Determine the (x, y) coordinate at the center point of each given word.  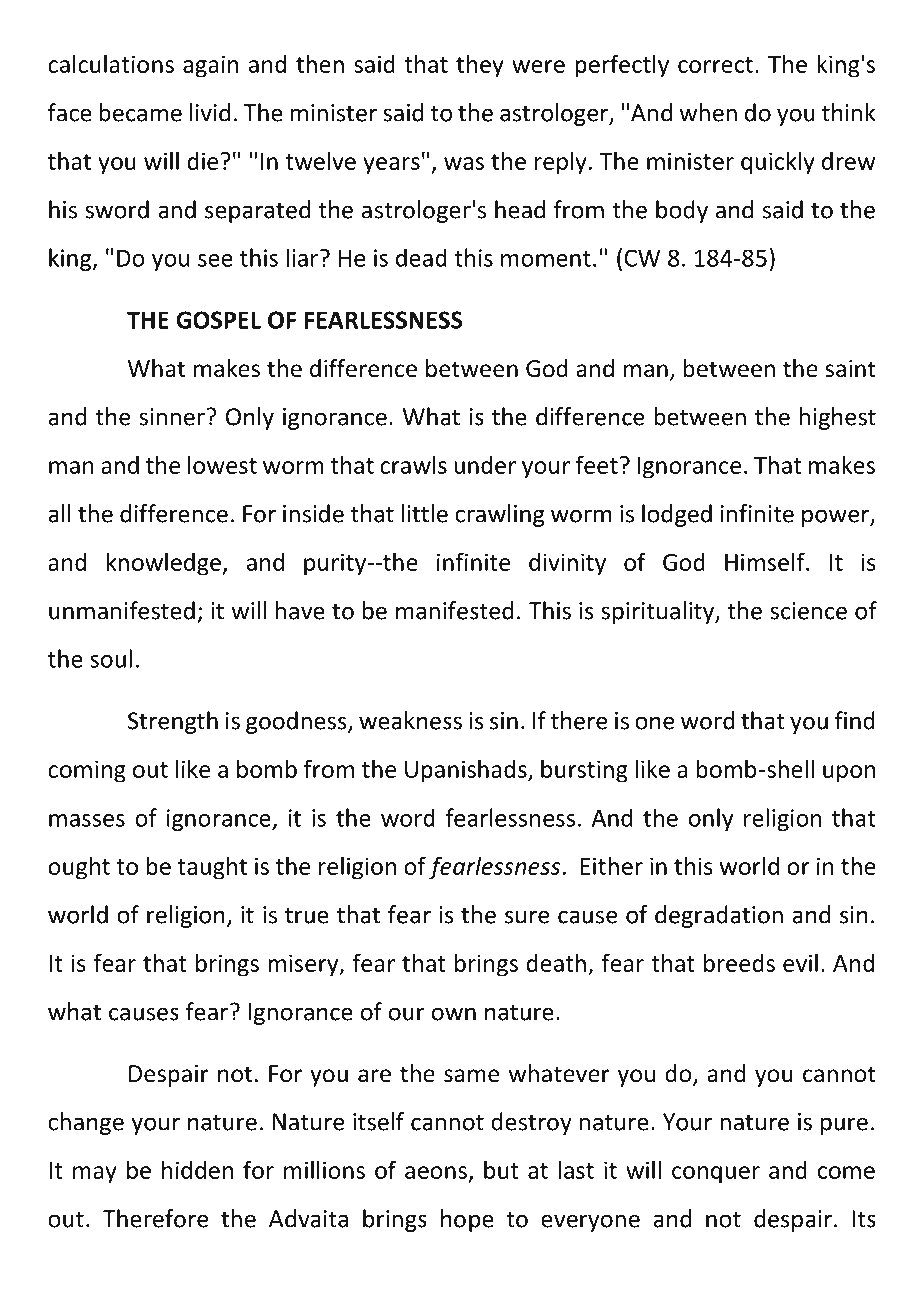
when (708, 112)
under (485, 465)
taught (212, 868)
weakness (410, 720)
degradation (719, 916)
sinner (172, 417)
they (480, 66)
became (140, 112)
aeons (436, 1172)
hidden (197, 1169)
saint (851, 369)
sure (527, 917)
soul (111, 658)
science (808, 611)
